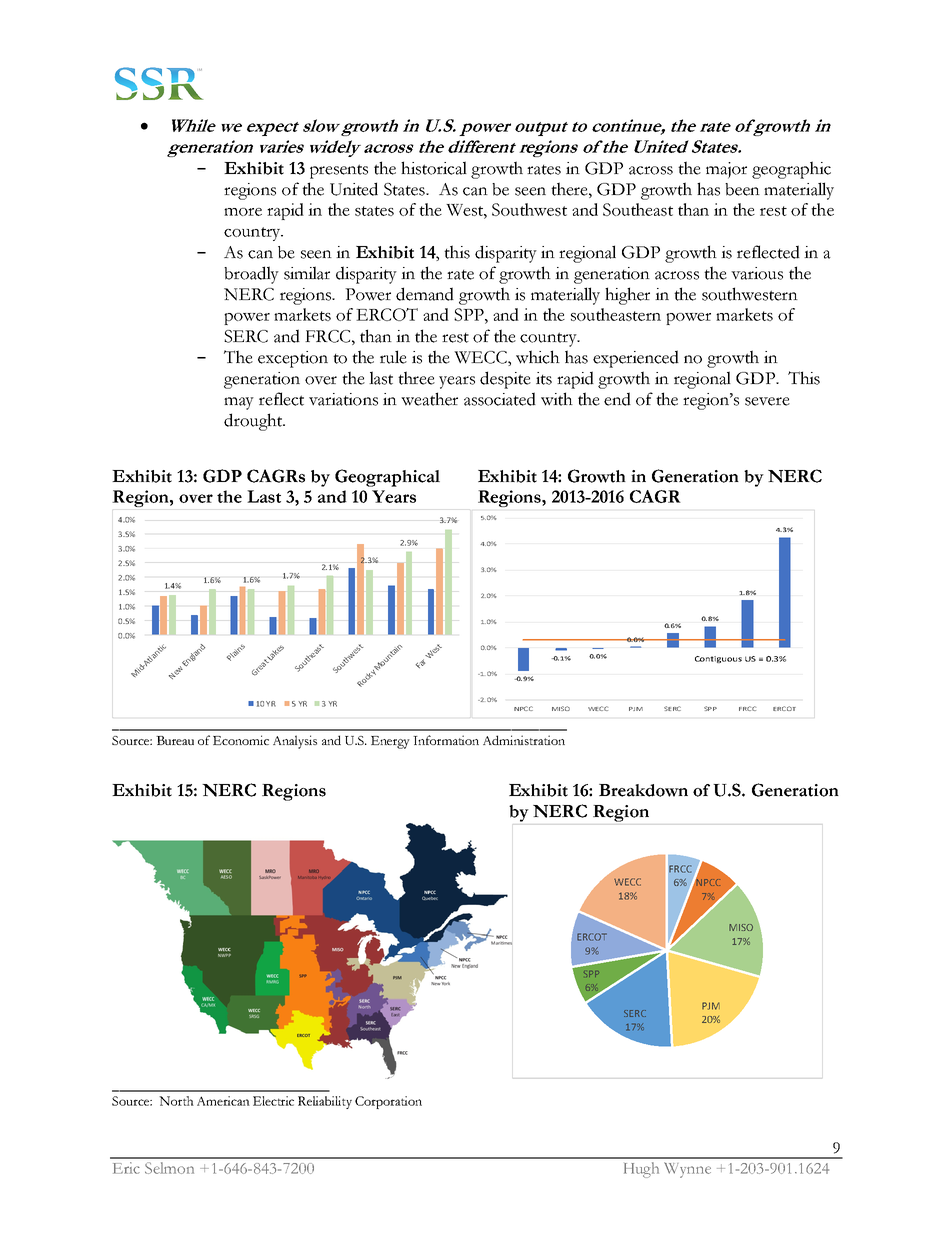  Describe the element at coordinates (243, 212) in the screenshot. I see `more` at that location.
